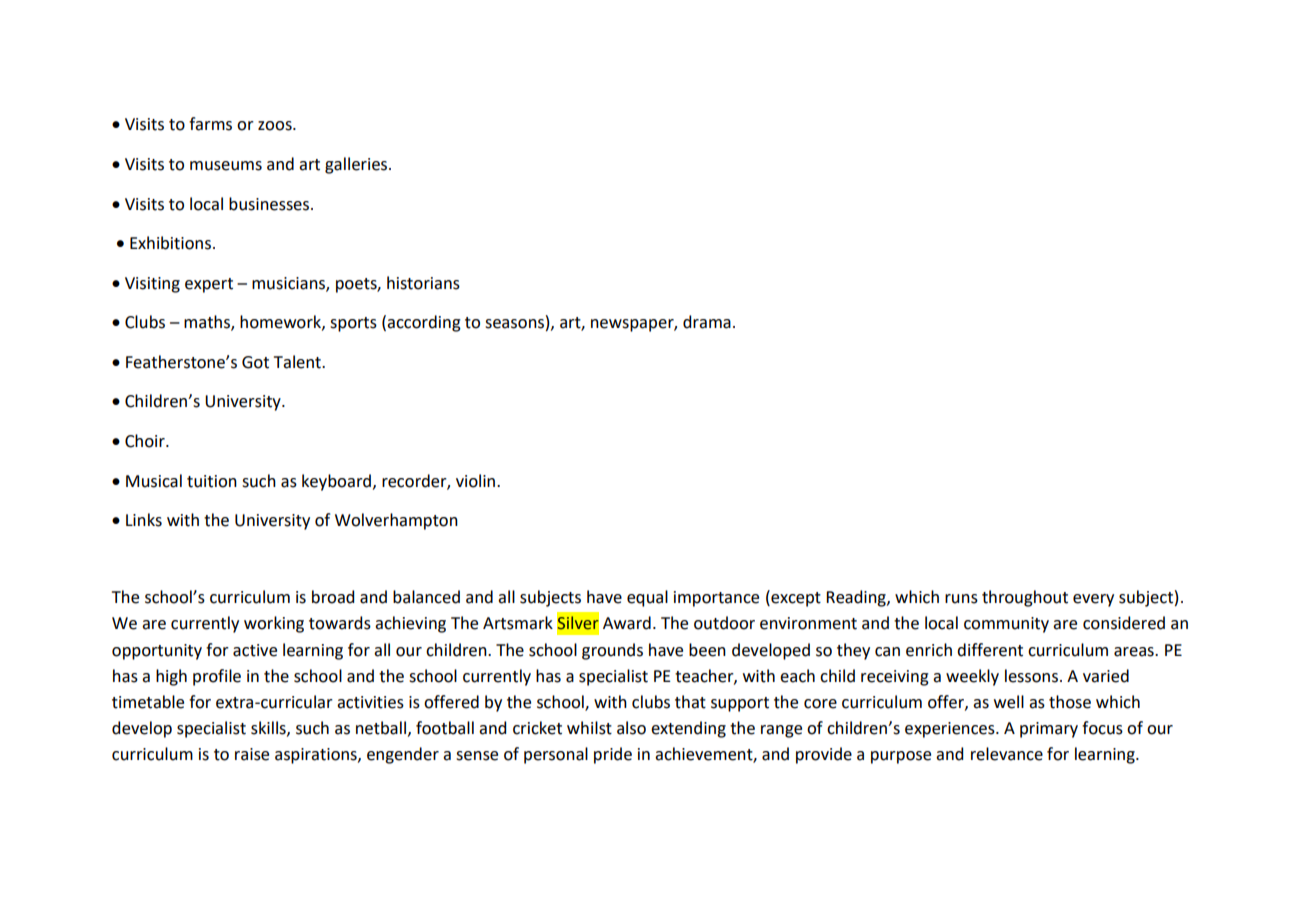 The image size is (1308, 924). Describe the element at coordinates (1025, 598) in the page. I see `throughout` at that location.
